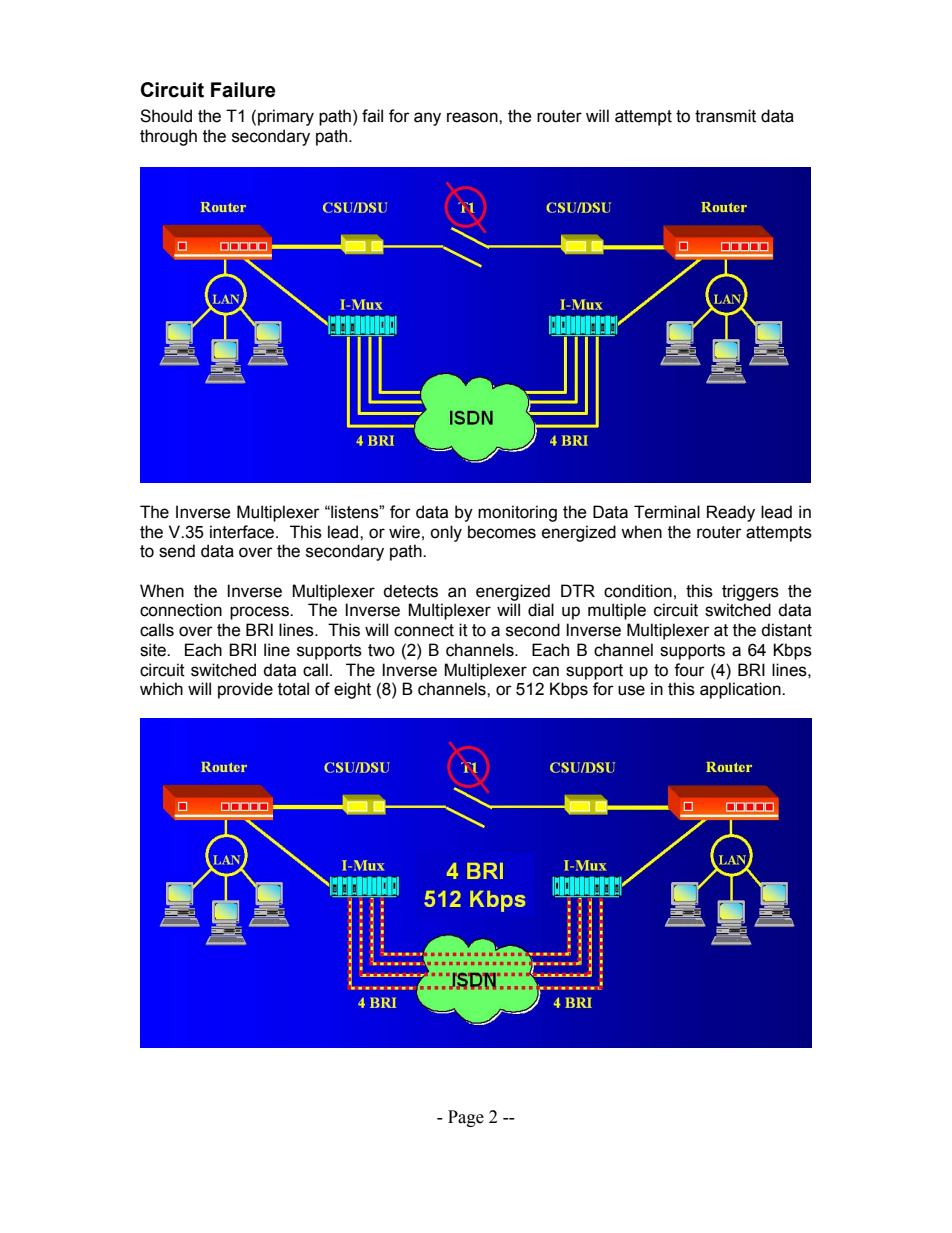 The height and width of the image is (1233, 952). Describe the element at coordinates (243, 532) in the image. I see `interface` at that location.
